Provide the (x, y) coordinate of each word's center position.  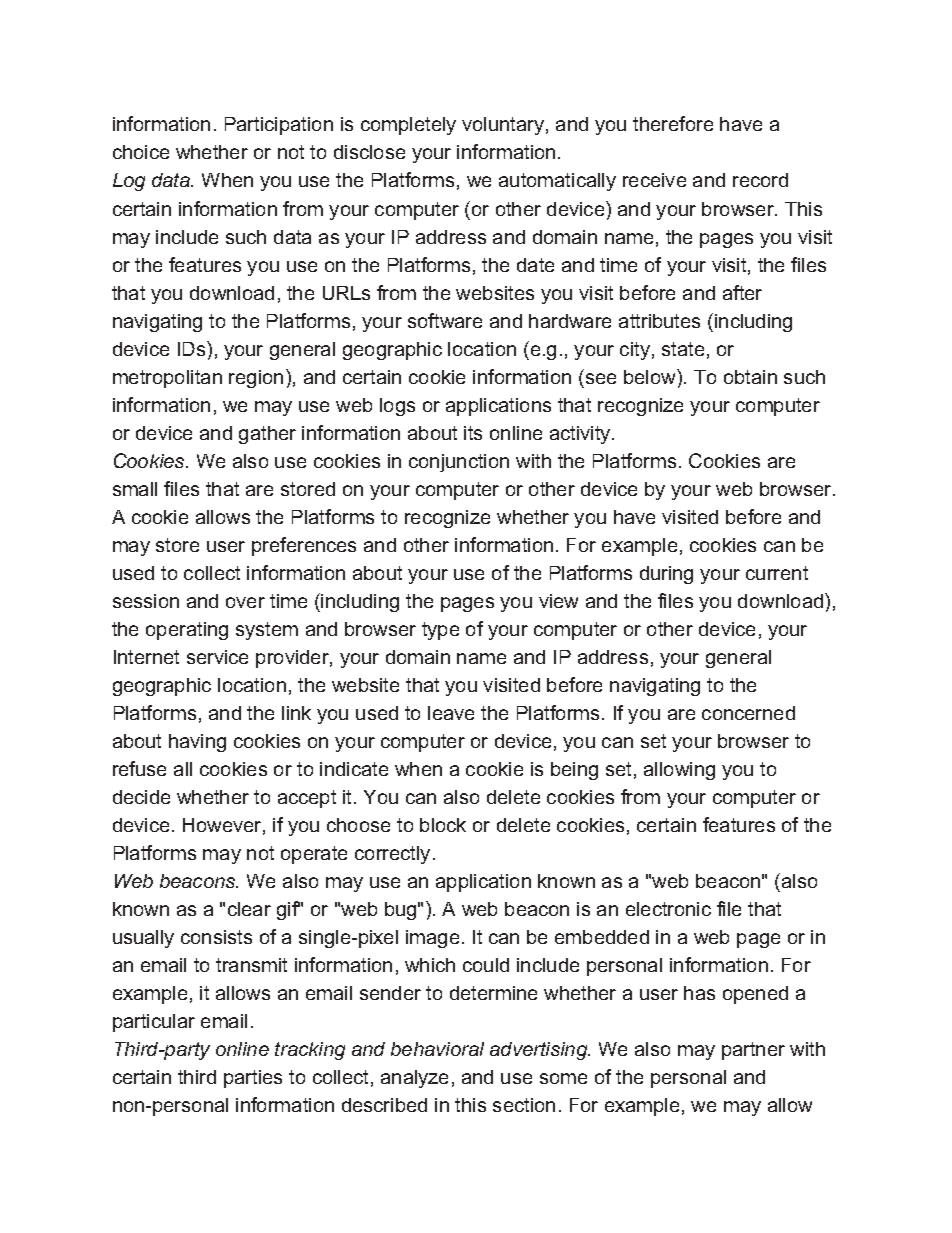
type (440, 631)
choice (141, 152)
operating (187, 631)
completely (408, 126)
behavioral (437, 1049)
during (666, 575)
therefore (673, 123)
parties (253, 1079)
